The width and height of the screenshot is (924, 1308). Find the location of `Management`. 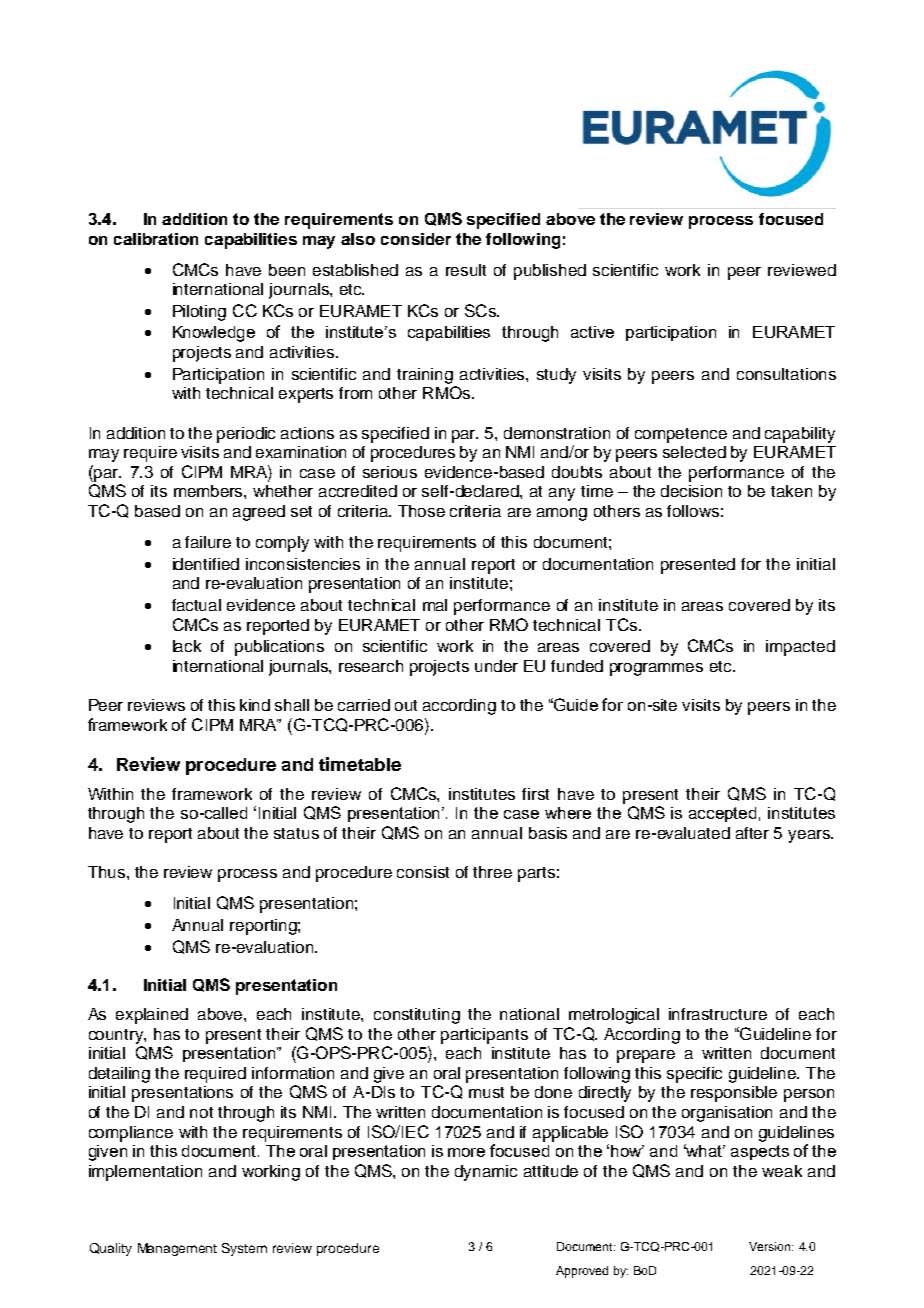

Management is located at coordinates (177, 1249).
